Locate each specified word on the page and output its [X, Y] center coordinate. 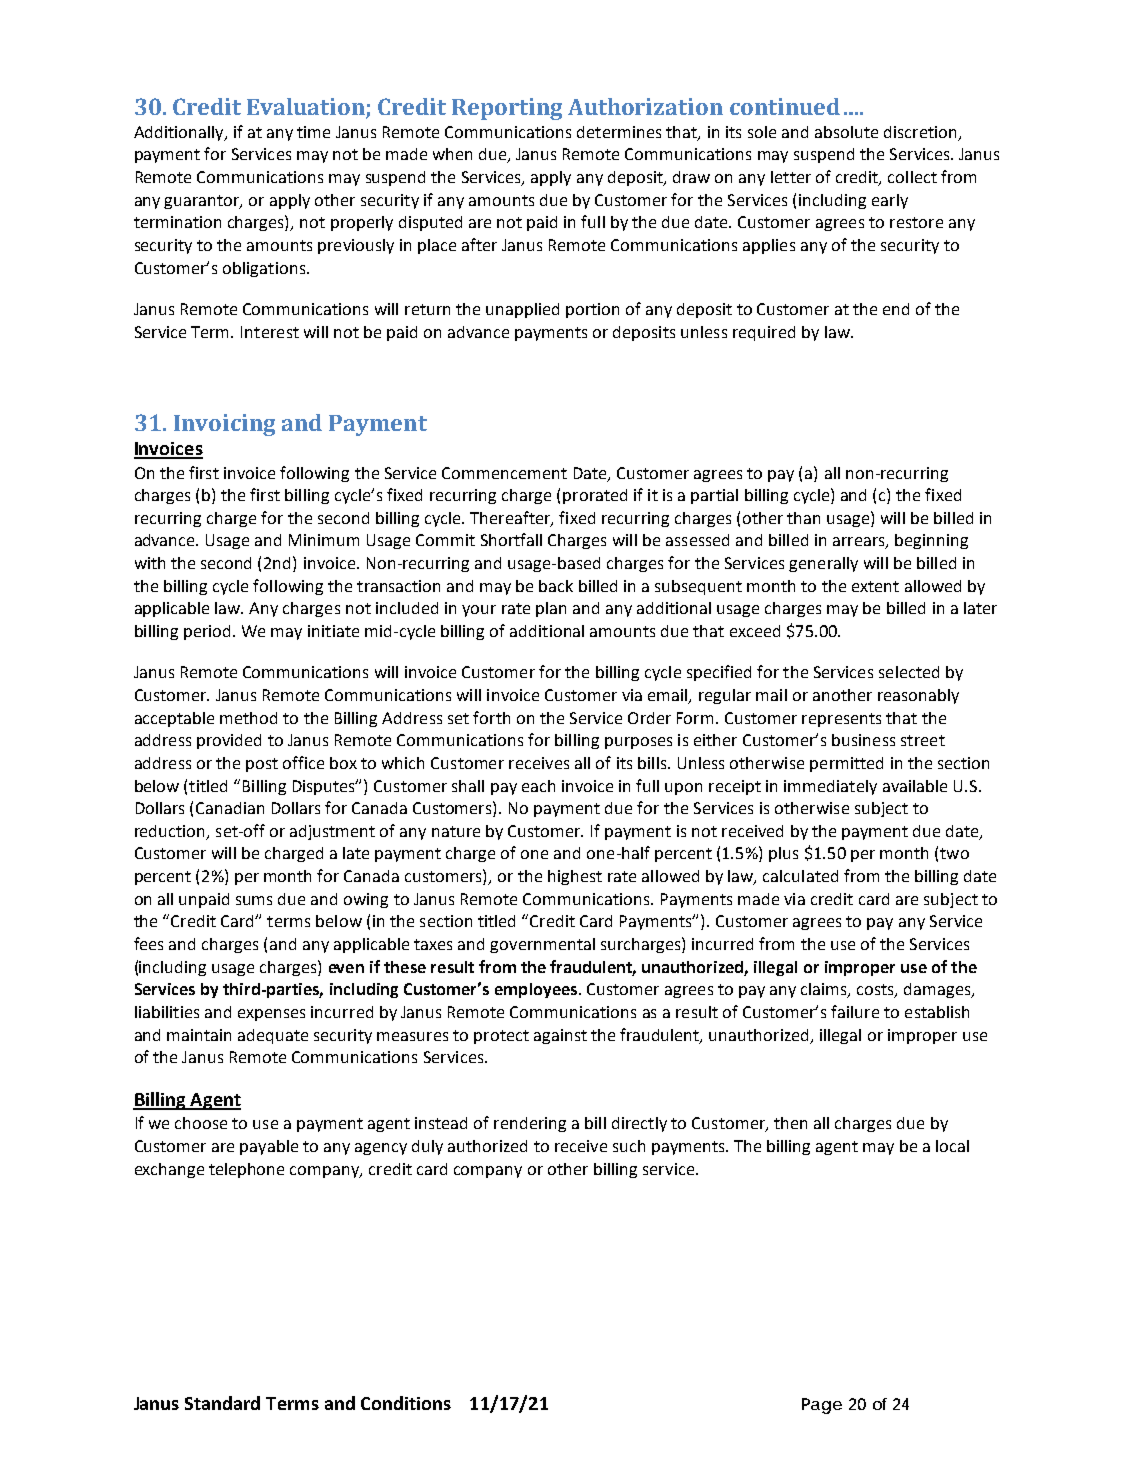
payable [269, 1147]
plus [783, 854]
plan [551, 609]
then [790, 1123]
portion [592, 310]
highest [575, 877]
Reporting [507, 109]
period [207, 632]
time [313, 132]
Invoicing [224, 425]
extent [875, 586]
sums [254, 900]
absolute [846, 132]
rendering [530, 1124]
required [764, 333]
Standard [222, 1403]
